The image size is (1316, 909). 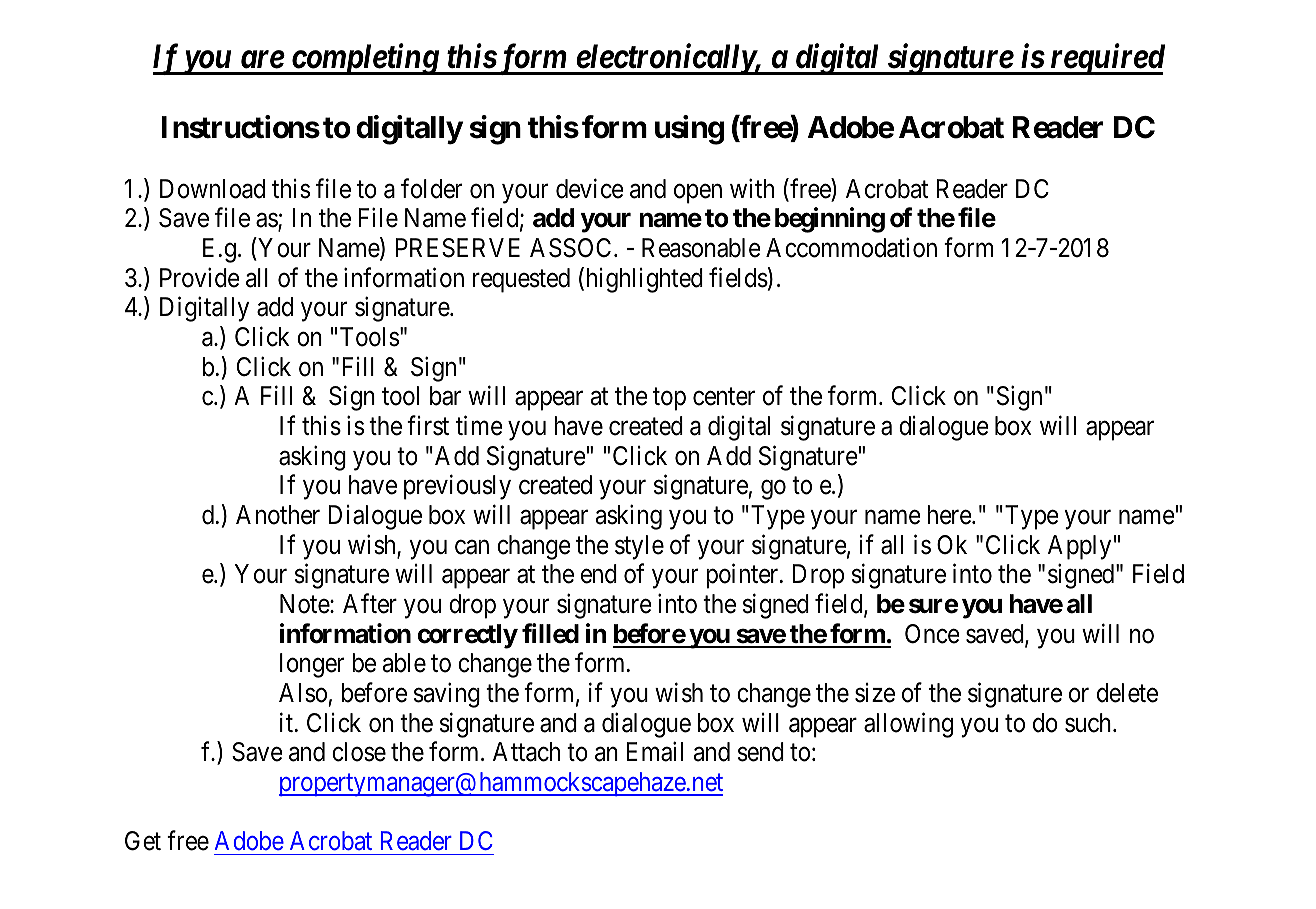 I want to click on Accommodation, so click(x=851, y=248).
